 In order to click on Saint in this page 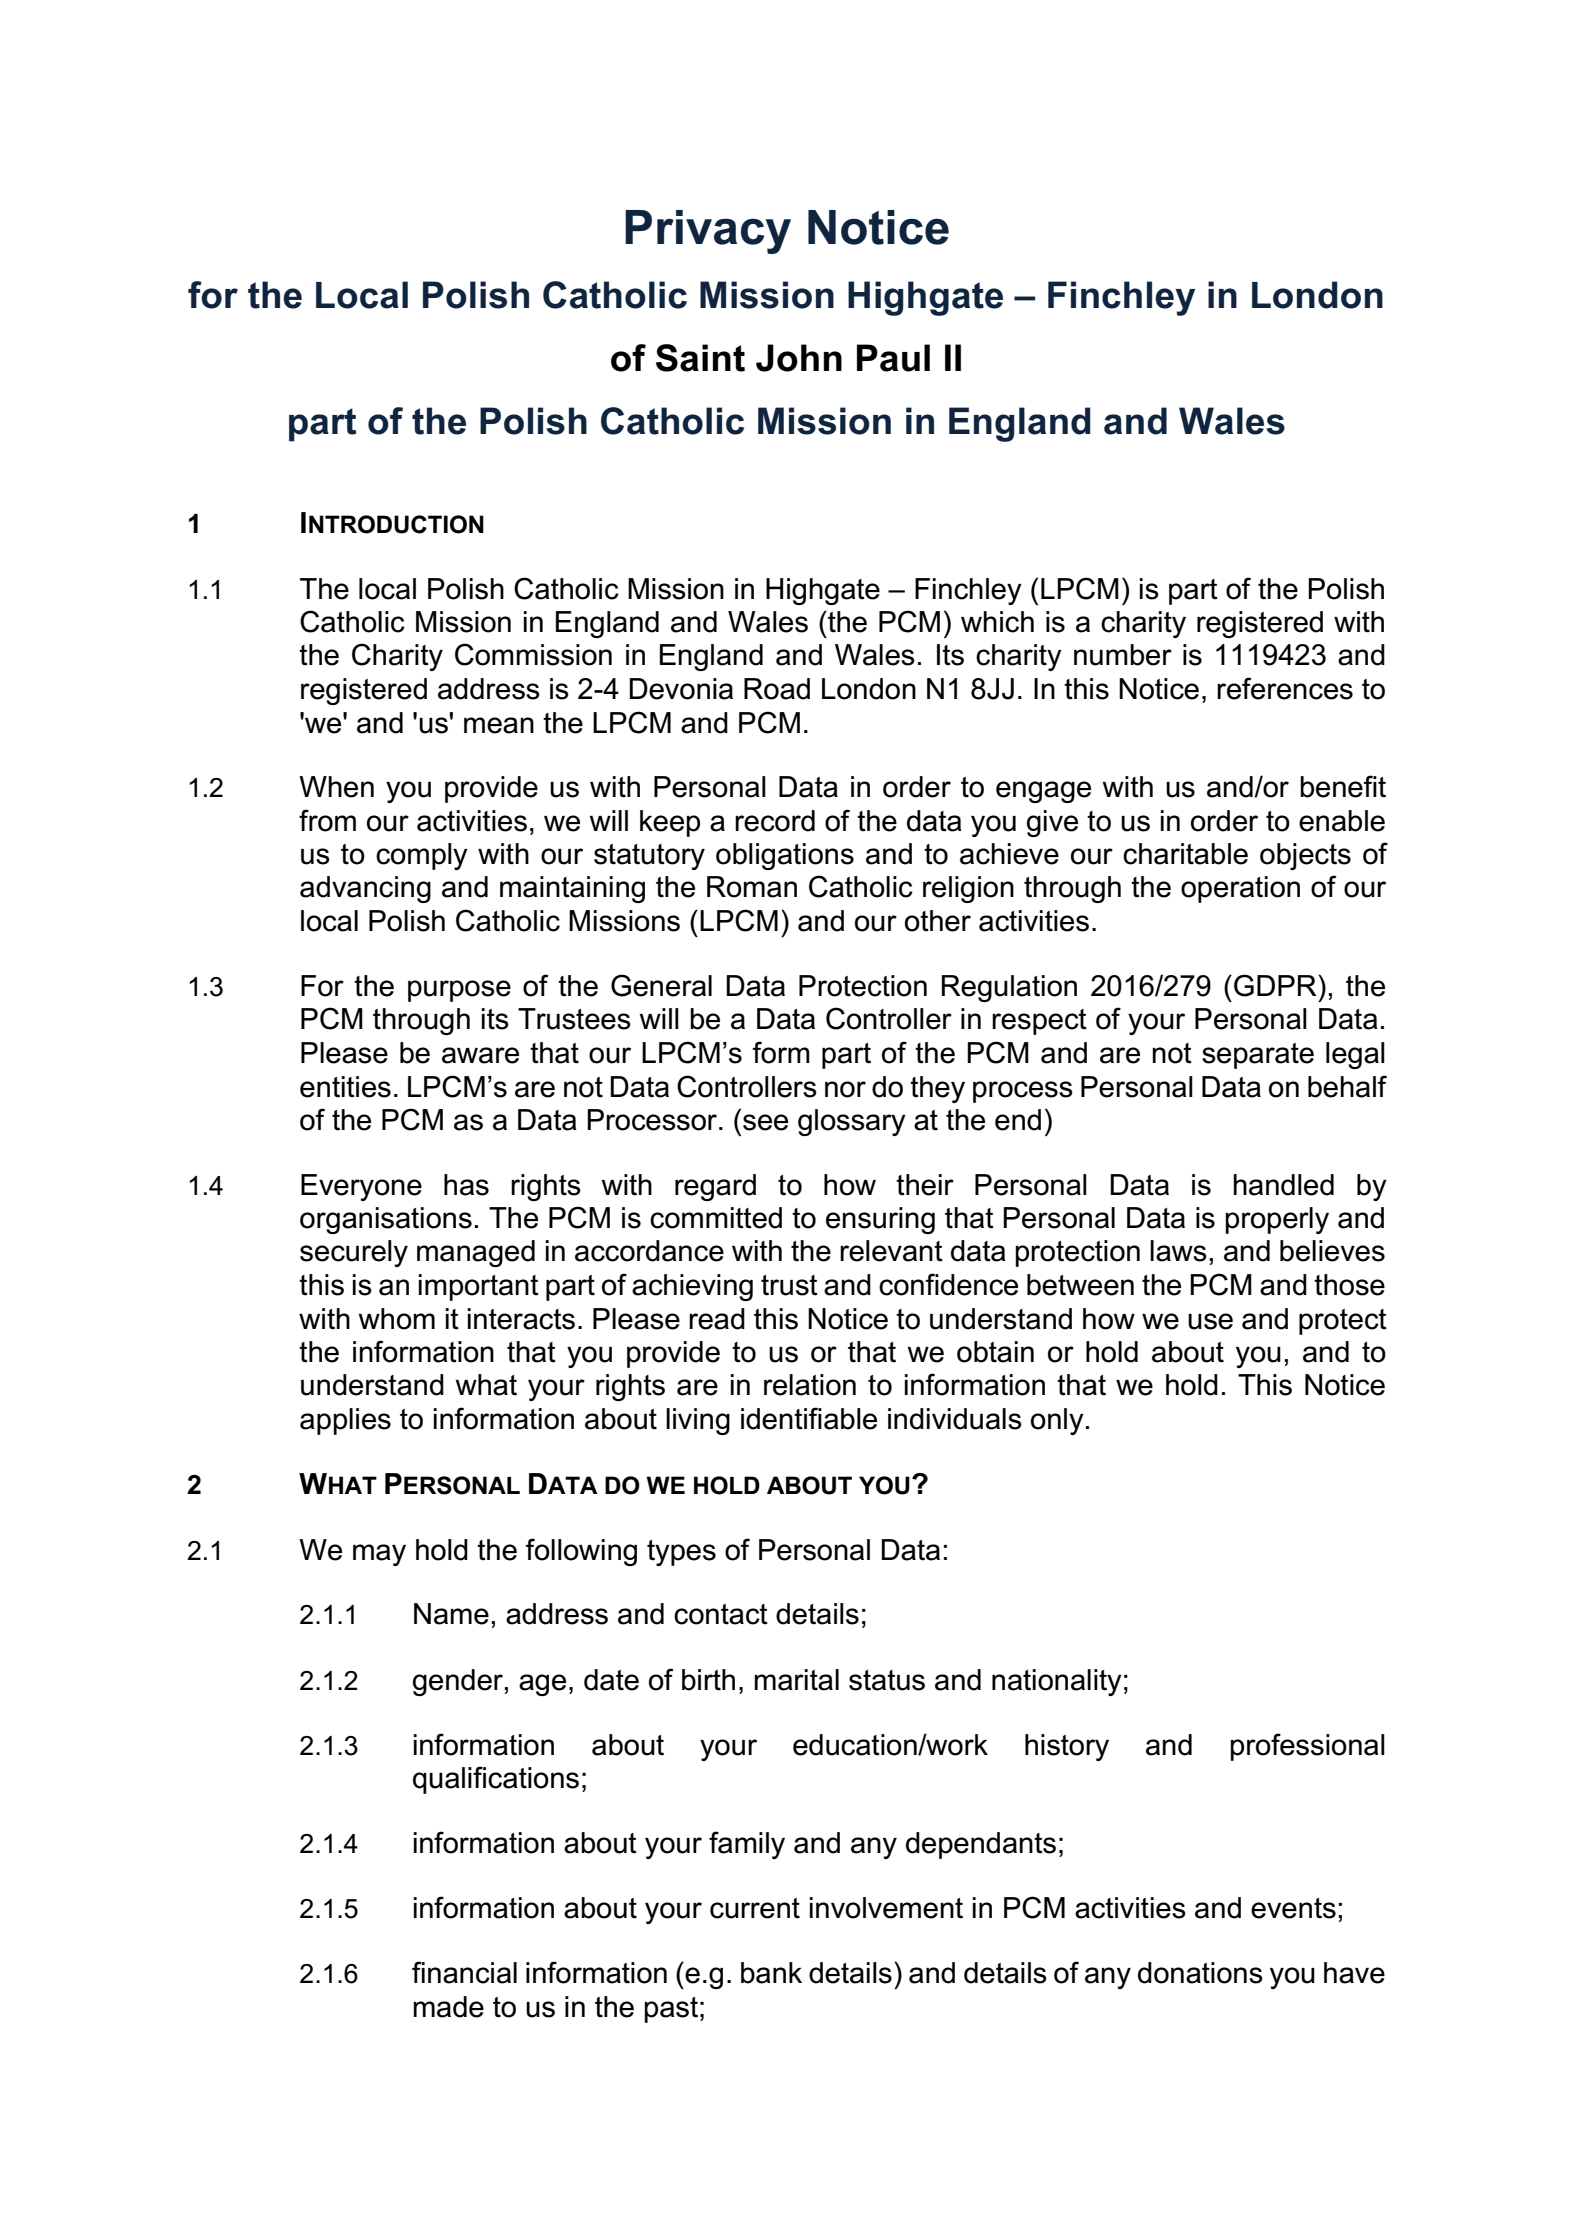, I will do `click(700, 358)`.
